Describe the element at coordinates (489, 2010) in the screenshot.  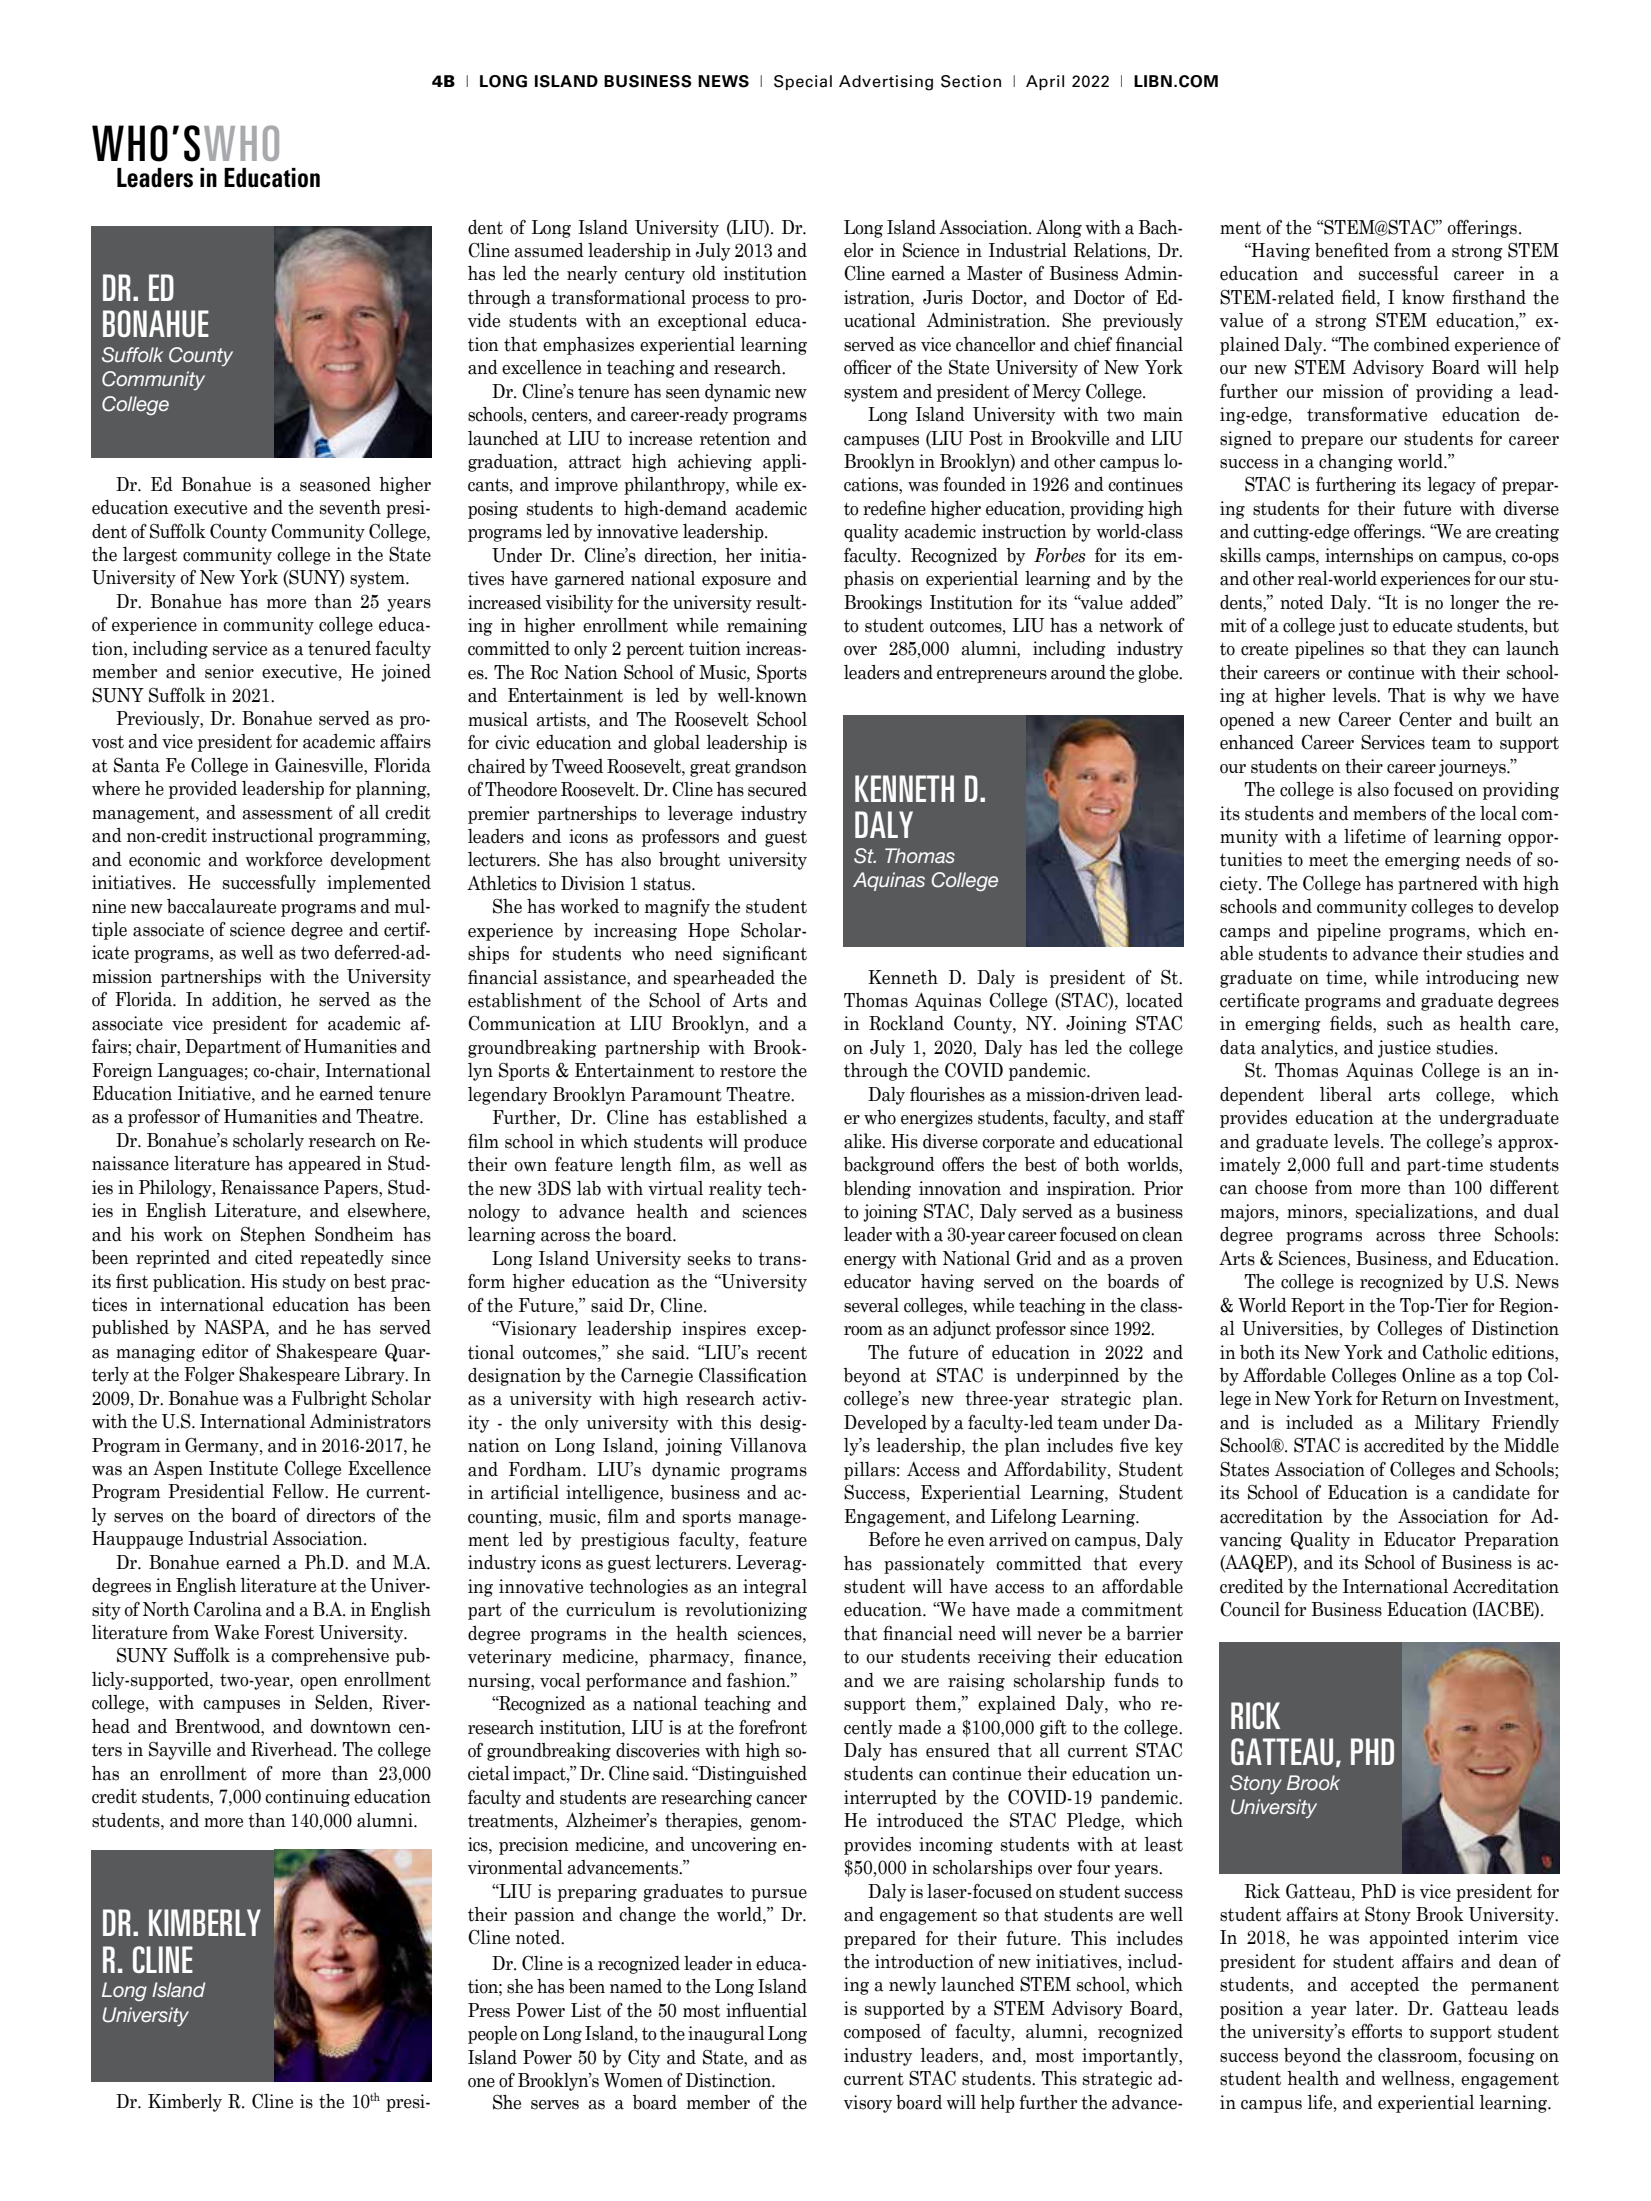
I see `Press` at that location.
